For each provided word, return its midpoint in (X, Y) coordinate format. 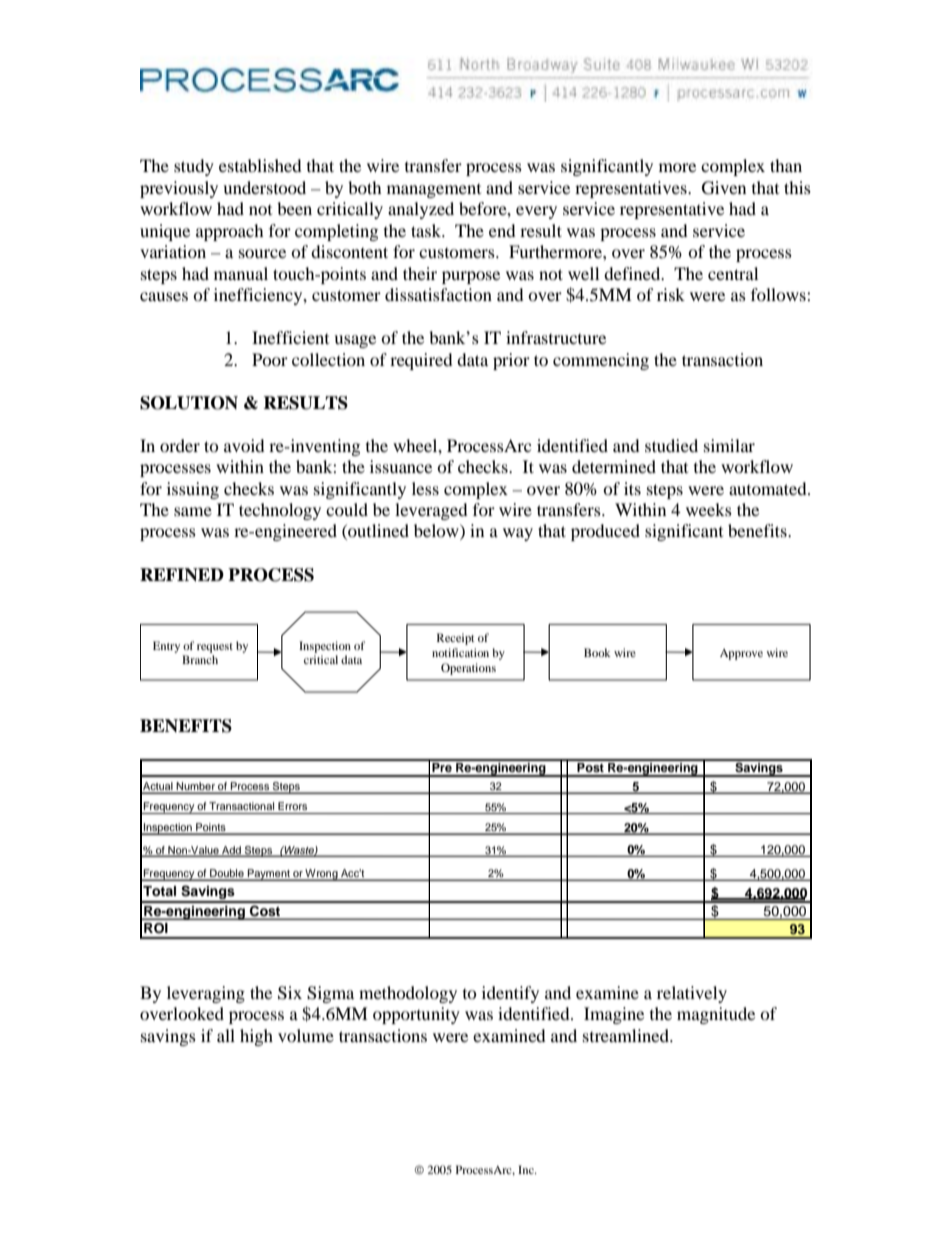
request (215, 648)
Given (724, 188)
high (256, 1037)
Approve (741, 654)
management (434, 191)
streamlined (627, 1035)
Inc (527, 1169)
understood (264, 187)
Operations (468, 669)
